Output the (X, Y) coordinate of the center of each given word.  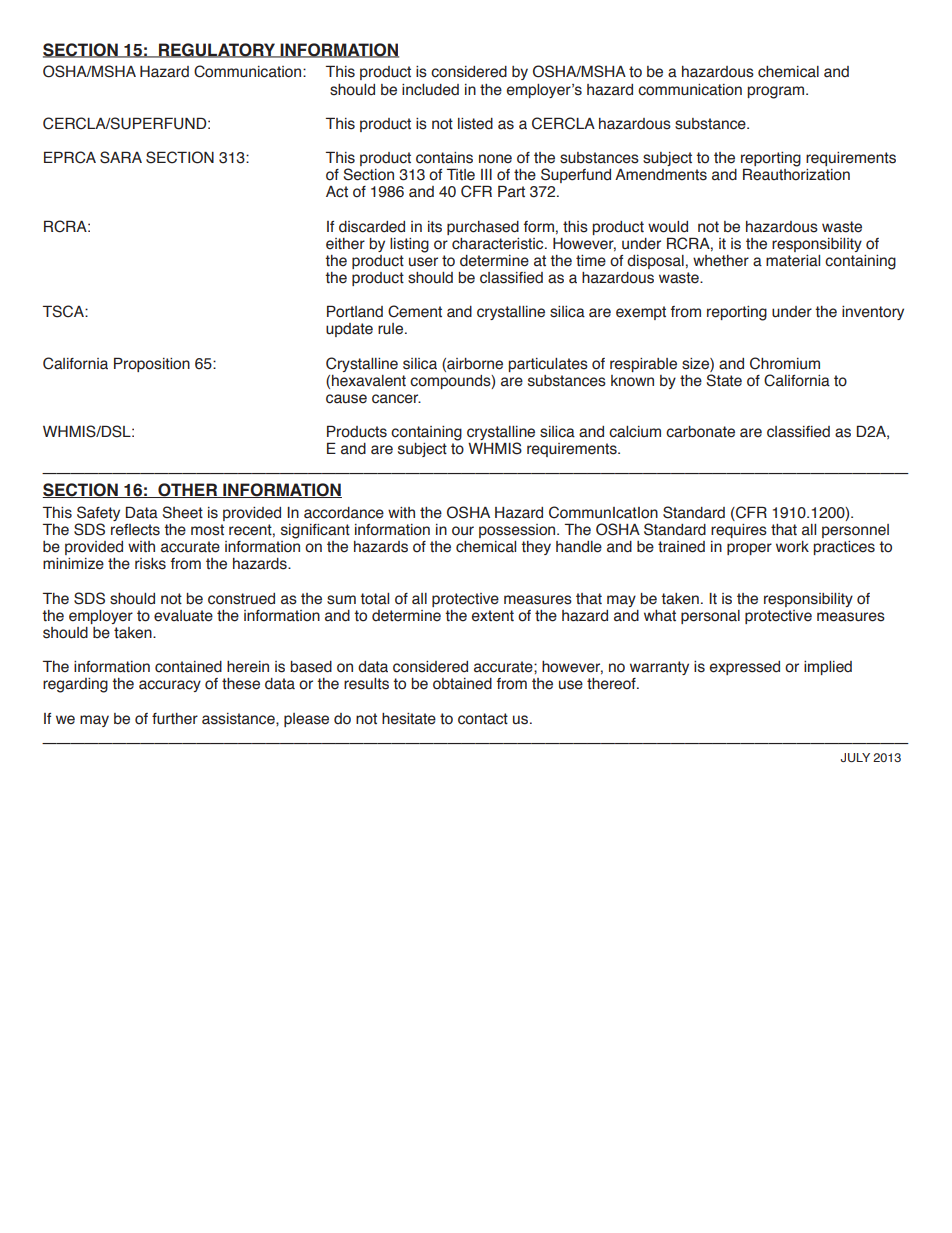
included (430, 90)
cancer (396, 399)
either (345, 244)
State (724, 380)
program (777, 92)
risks (150, 564)
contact (483, 719)
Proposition (152, 364)
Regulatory (217, 50)
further (175, 719)
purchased (483, 228)
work (792, 547)
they (536, 548)
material (793, 261)
